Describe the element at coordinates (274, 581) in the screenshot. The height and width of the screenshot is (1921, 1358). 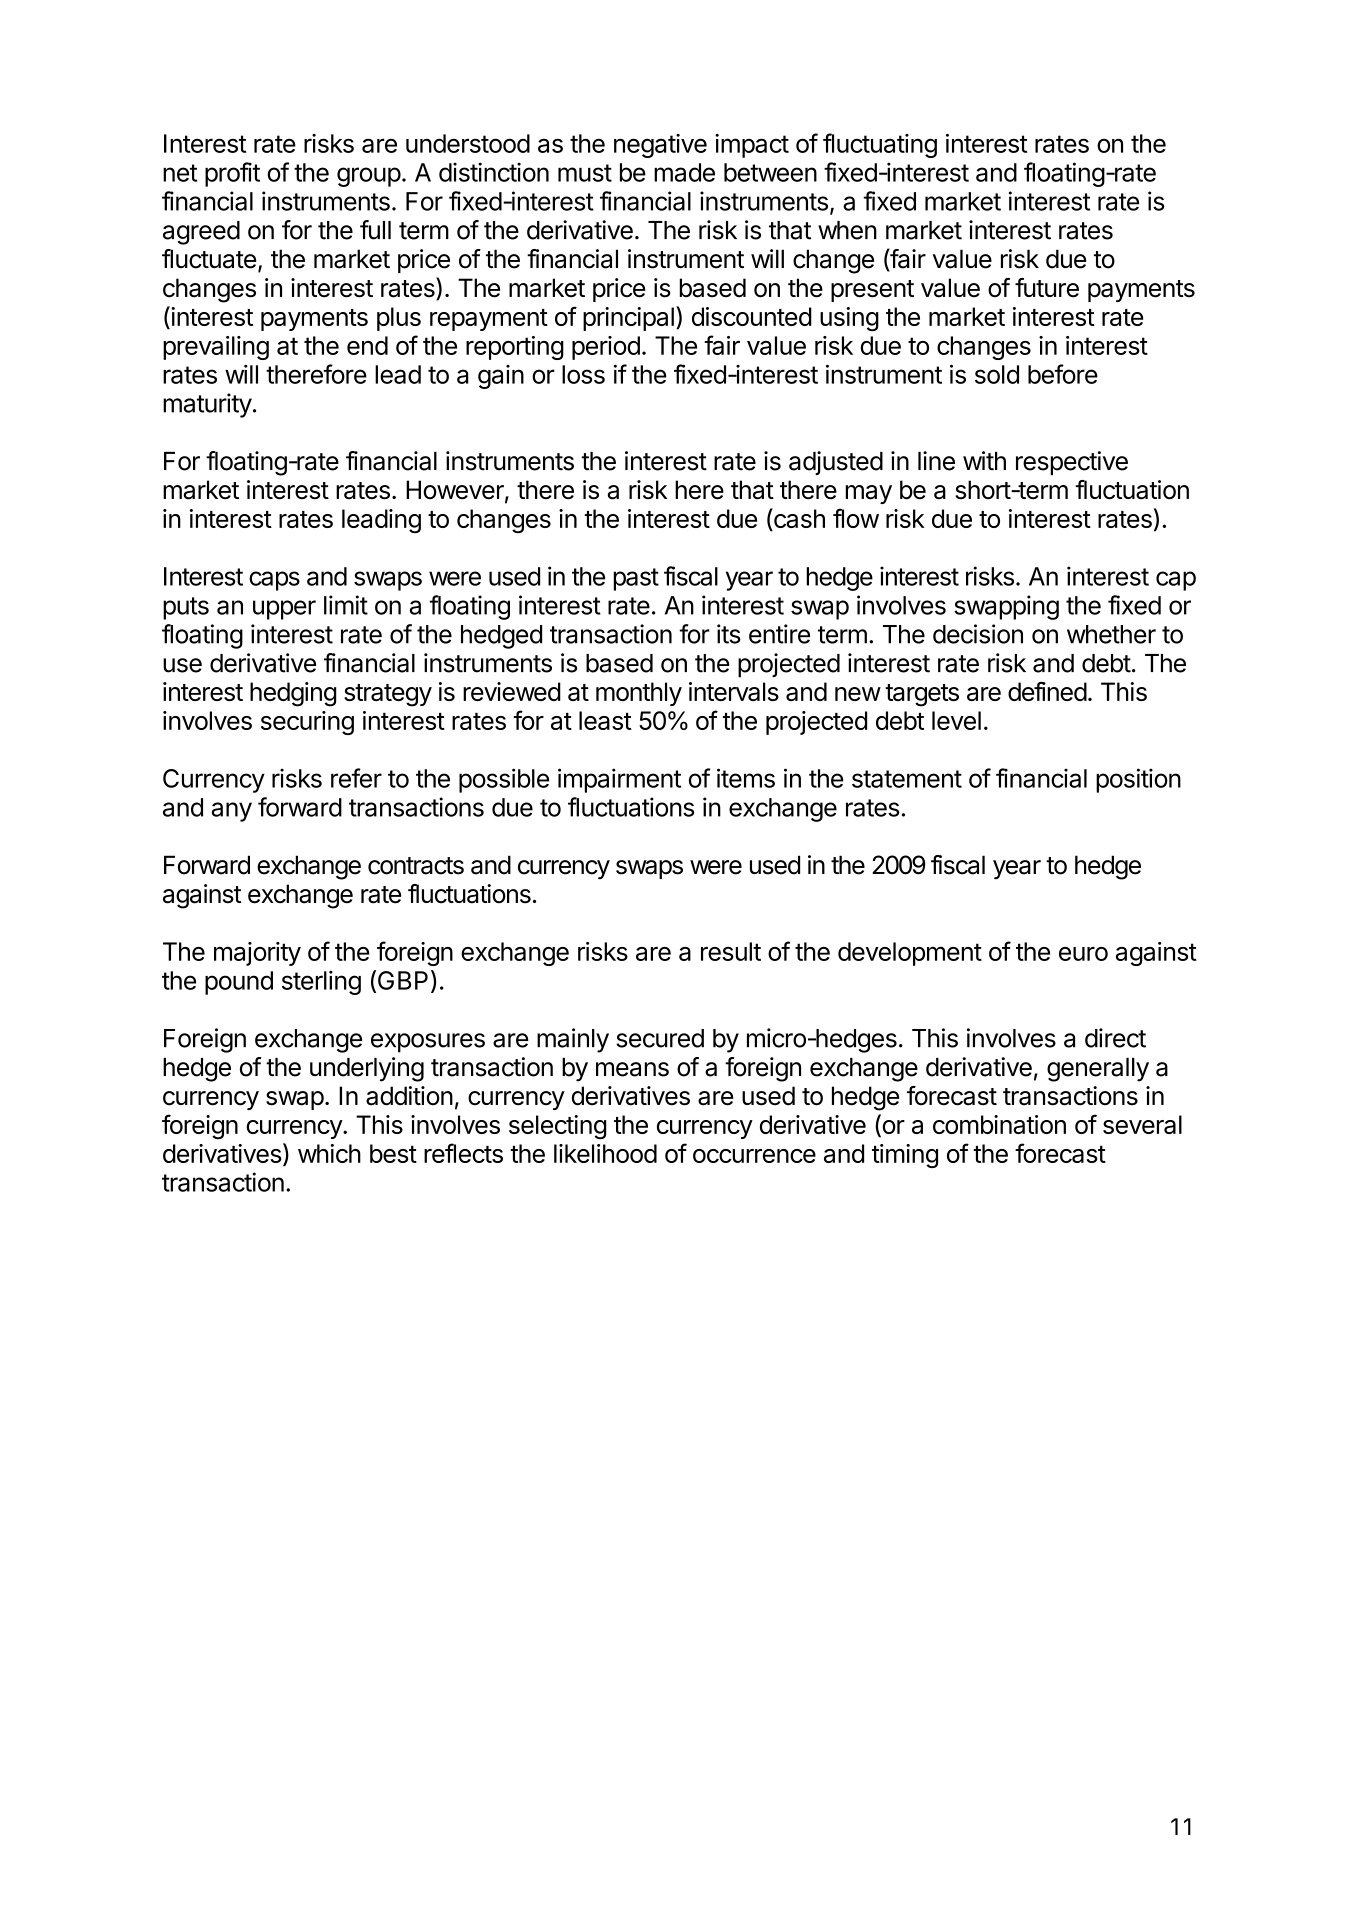
I see `caps` at that location.
